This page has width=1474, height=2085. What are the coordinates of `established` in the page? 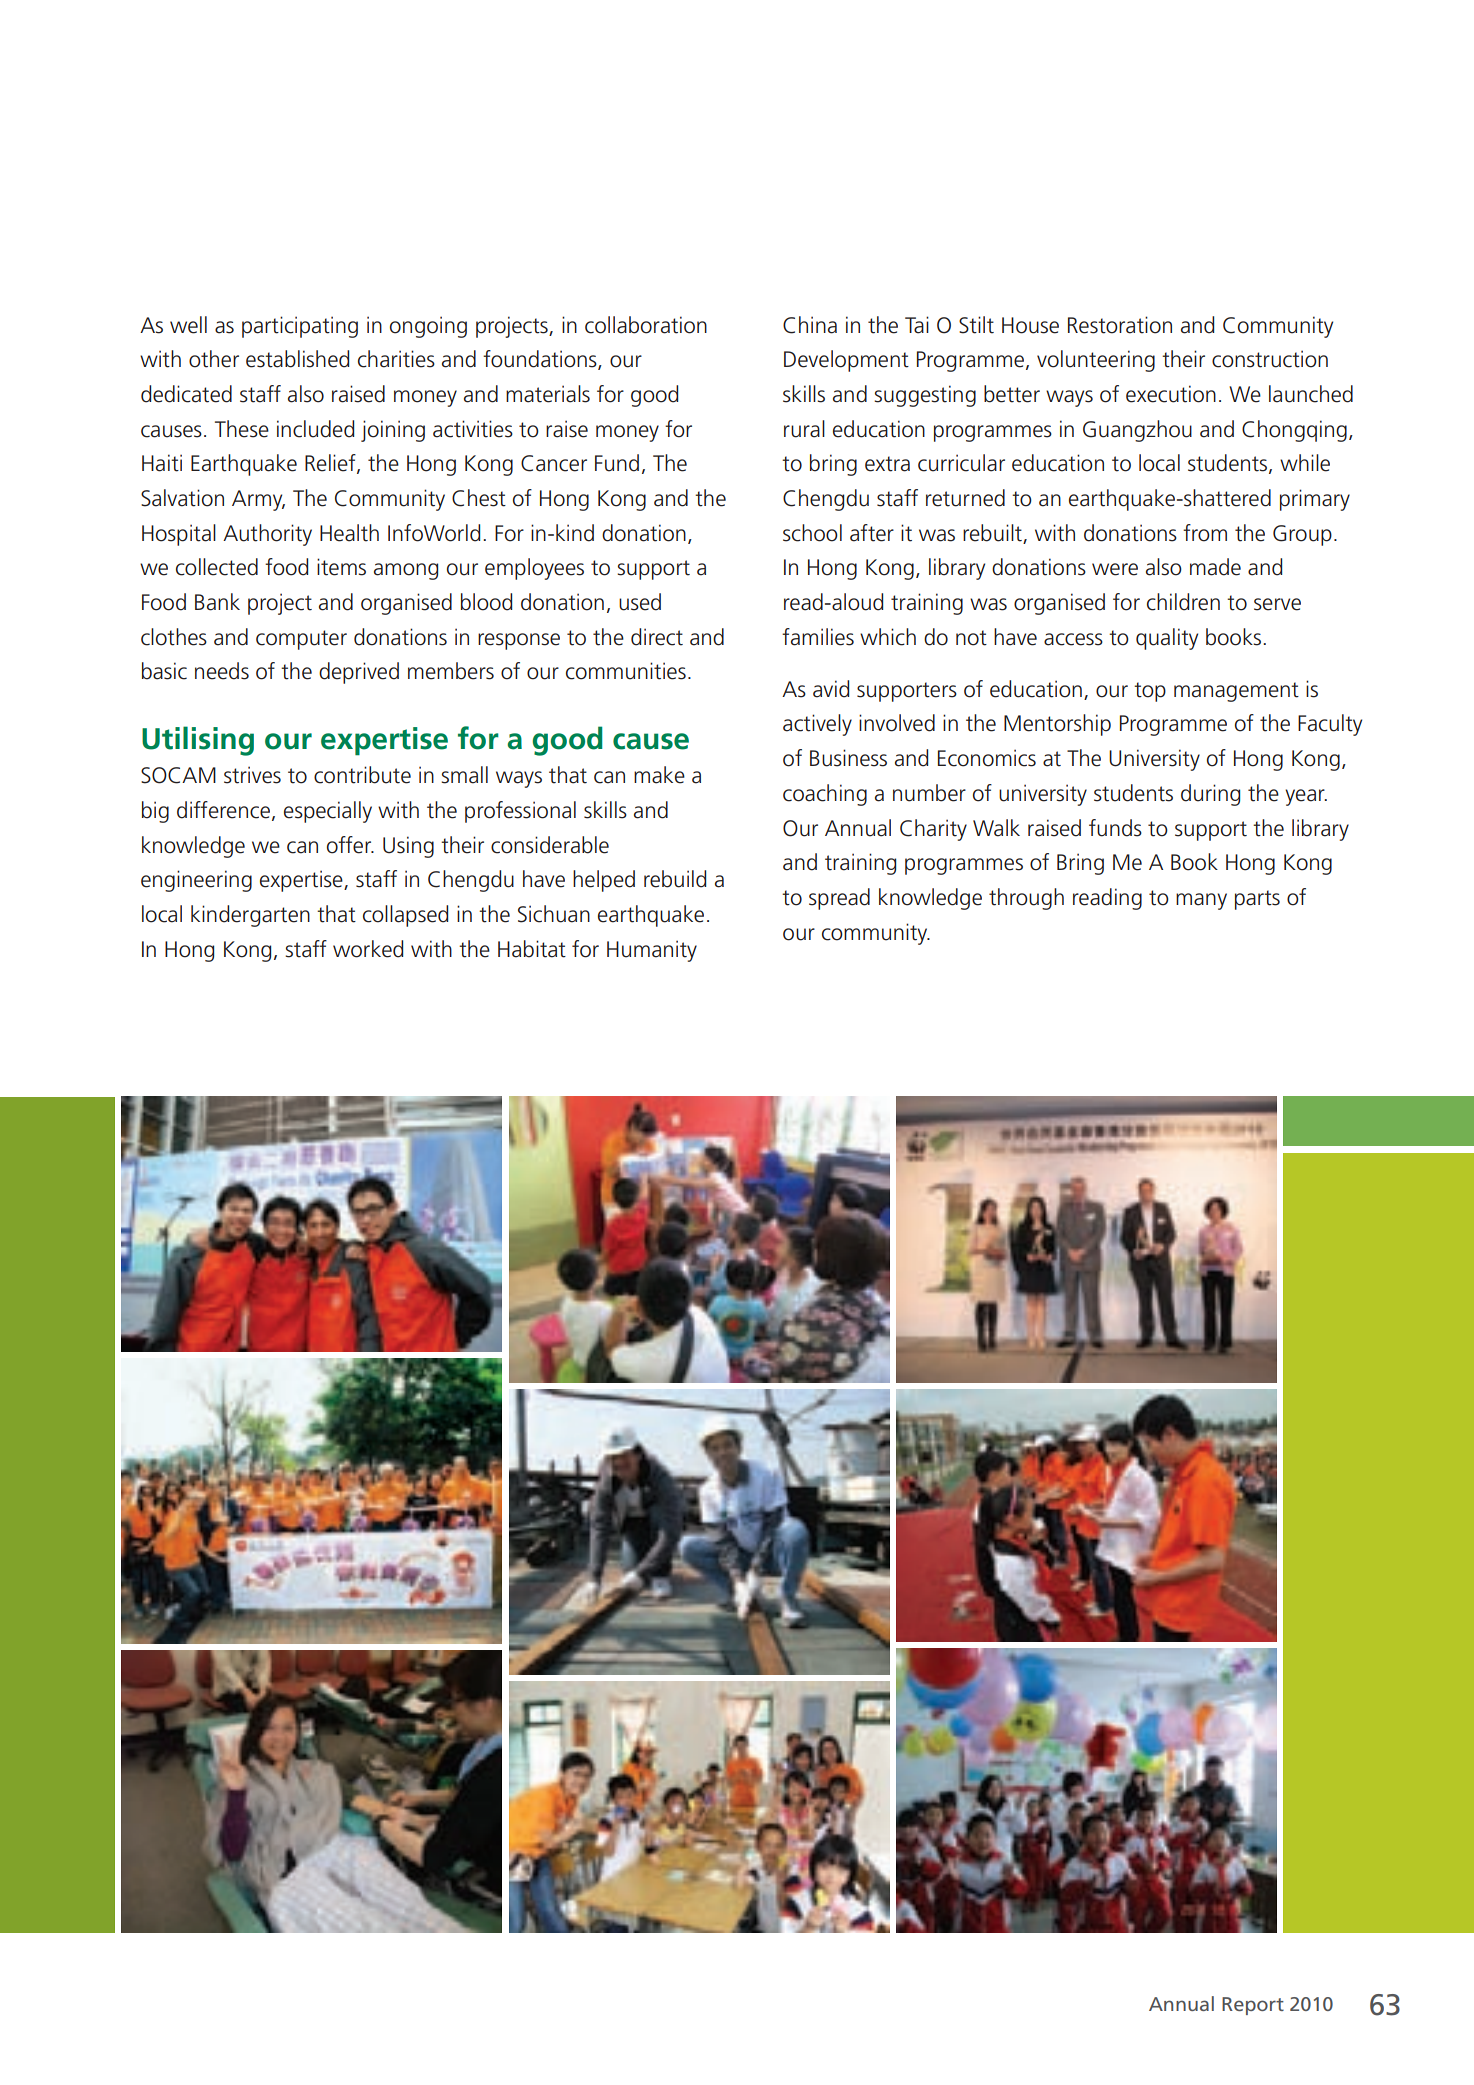 It's located at (297, 359).
